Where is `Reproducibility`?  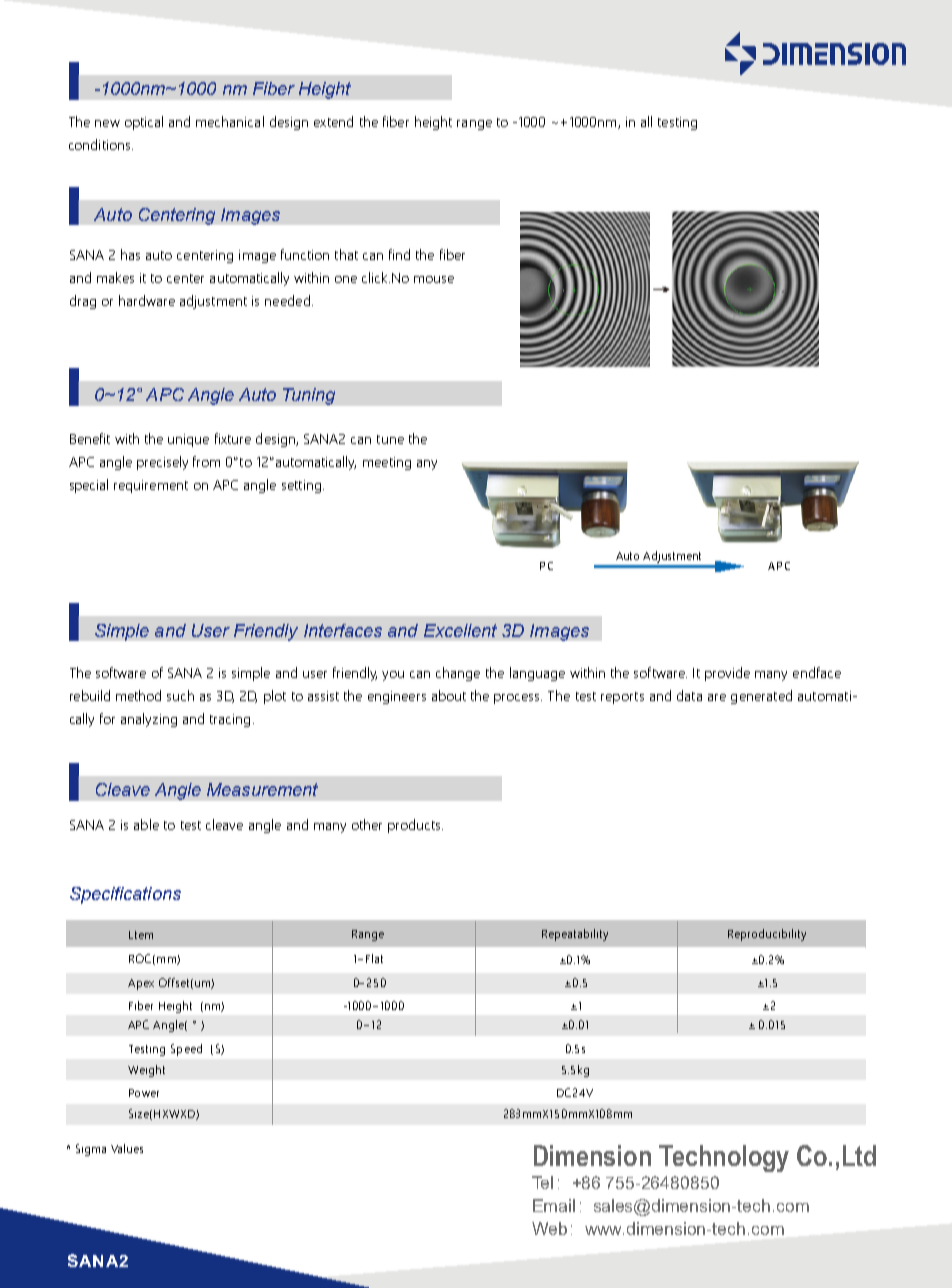 Reproducibility is located at coordinates (767, 935).
